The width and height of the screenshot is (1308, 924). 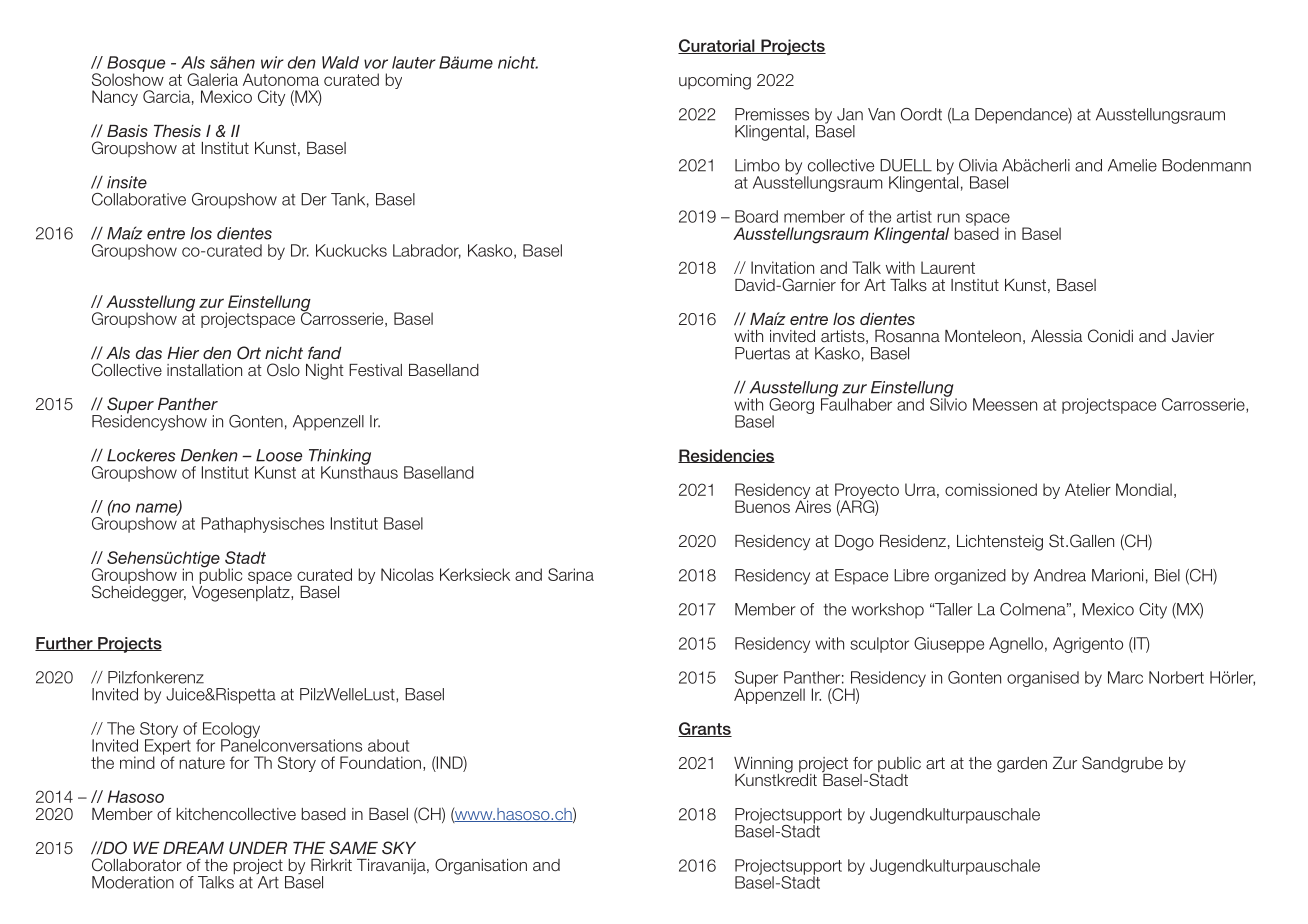 What do you see at coordinates (481, 866) in the screenshot?
I see `Organisation` at bounding box center [481, 866].
